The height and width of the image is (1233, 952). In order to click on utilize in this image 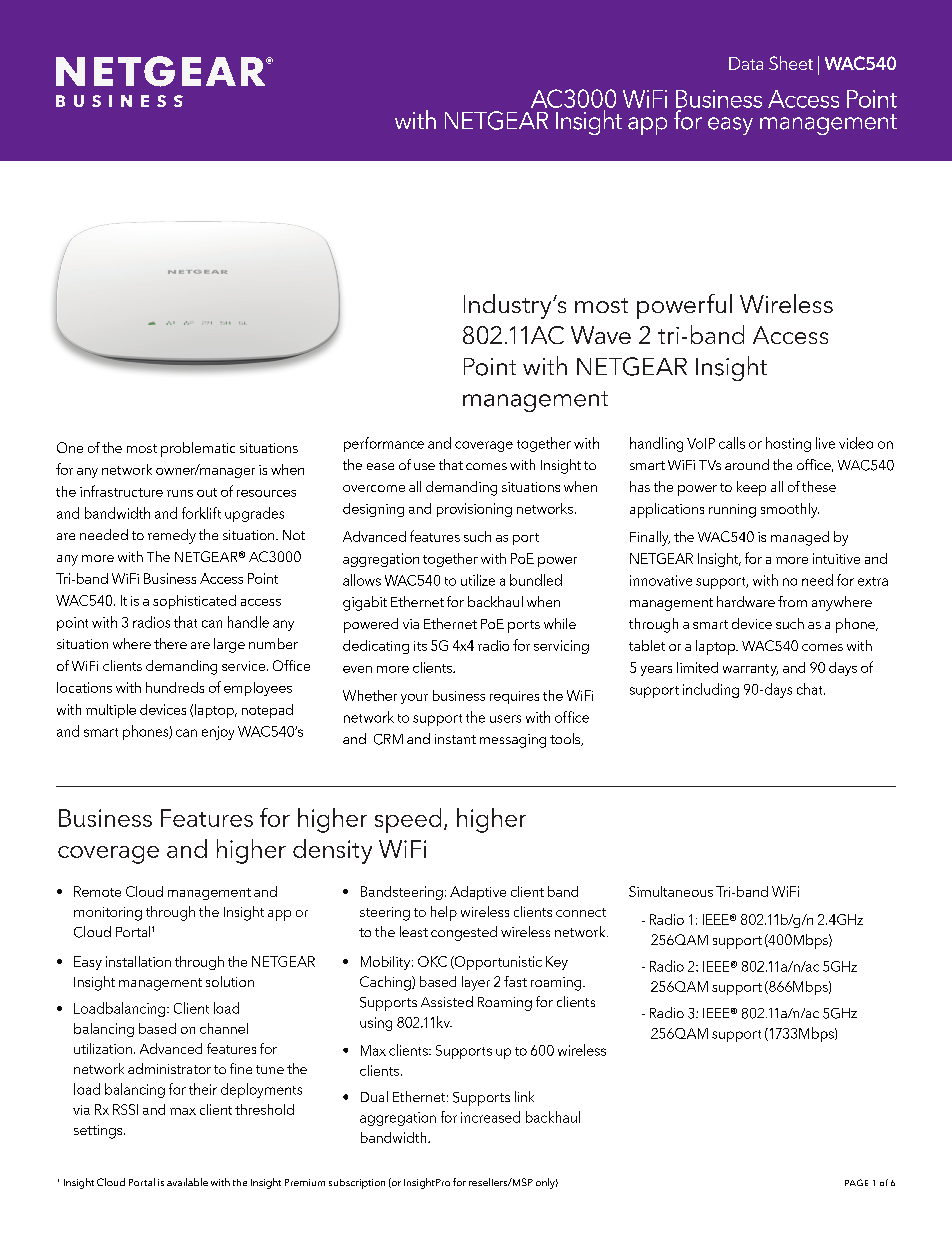, I will do `click(478, 580)`.
